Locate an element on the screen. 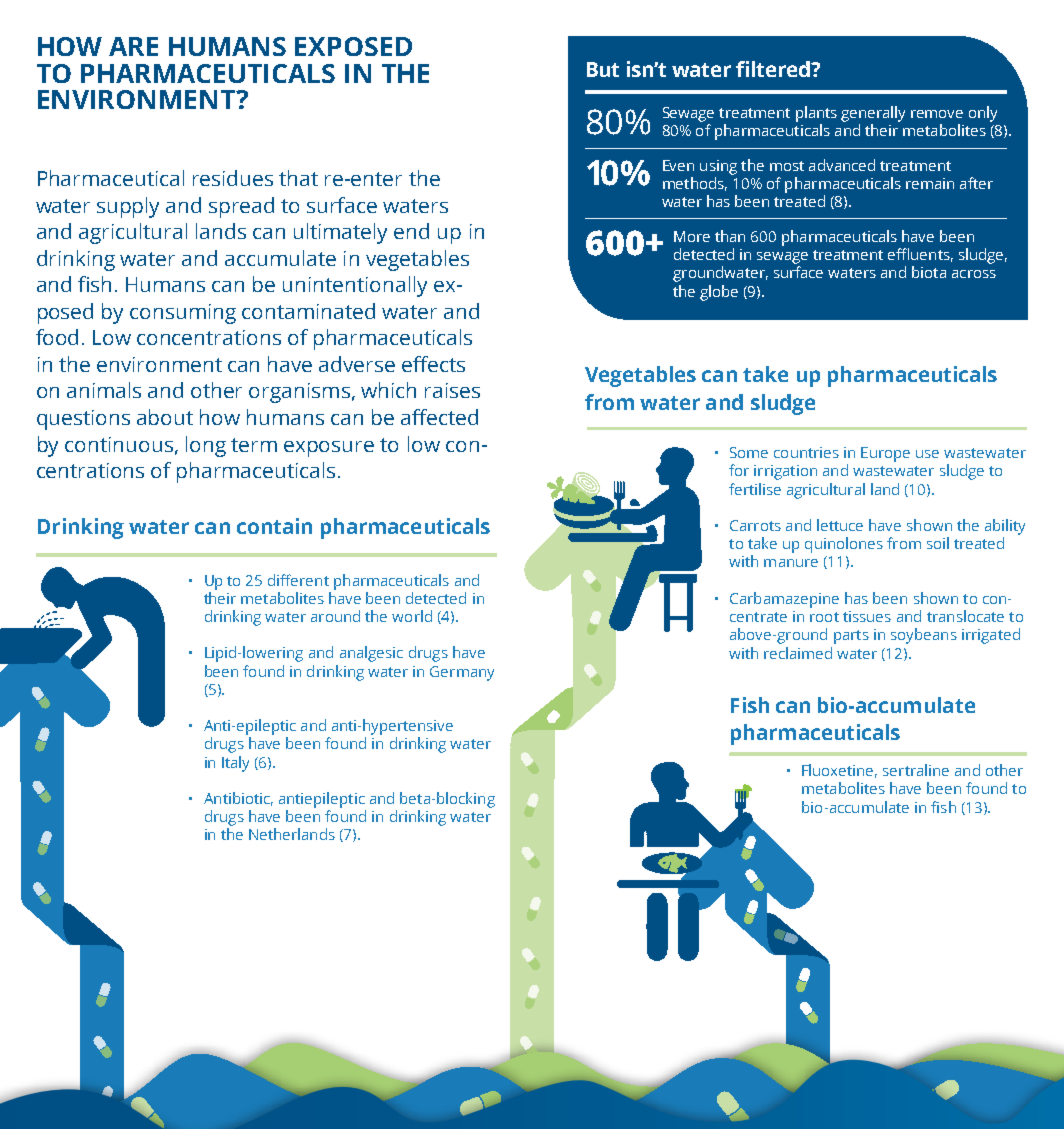 Image resolution: width=1064 pixels, height=1129 pixels. ARE is located at coordinates (133, 46).
